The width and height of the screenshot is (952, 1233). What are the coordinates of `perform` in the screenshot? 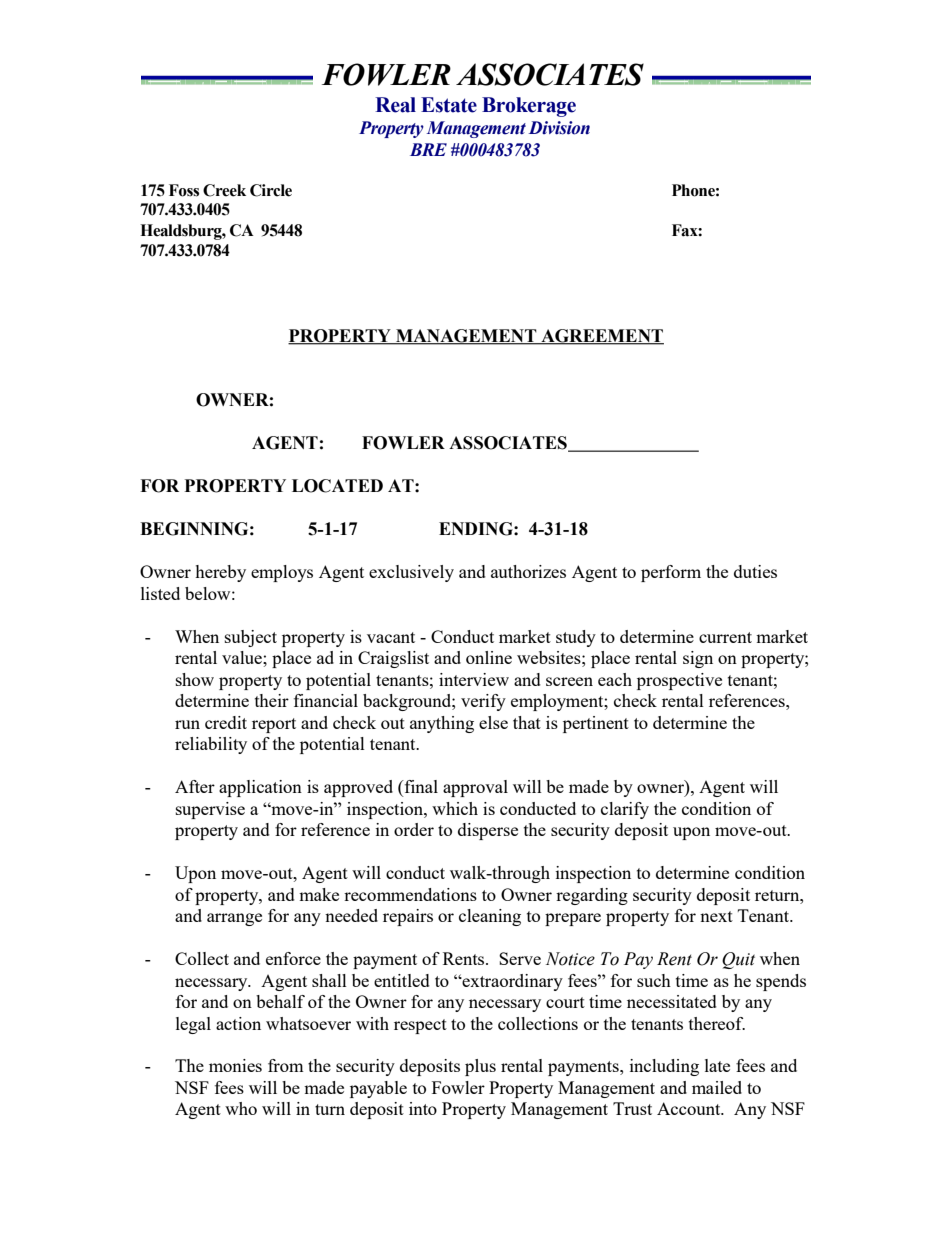 It's located at (671, 573).
